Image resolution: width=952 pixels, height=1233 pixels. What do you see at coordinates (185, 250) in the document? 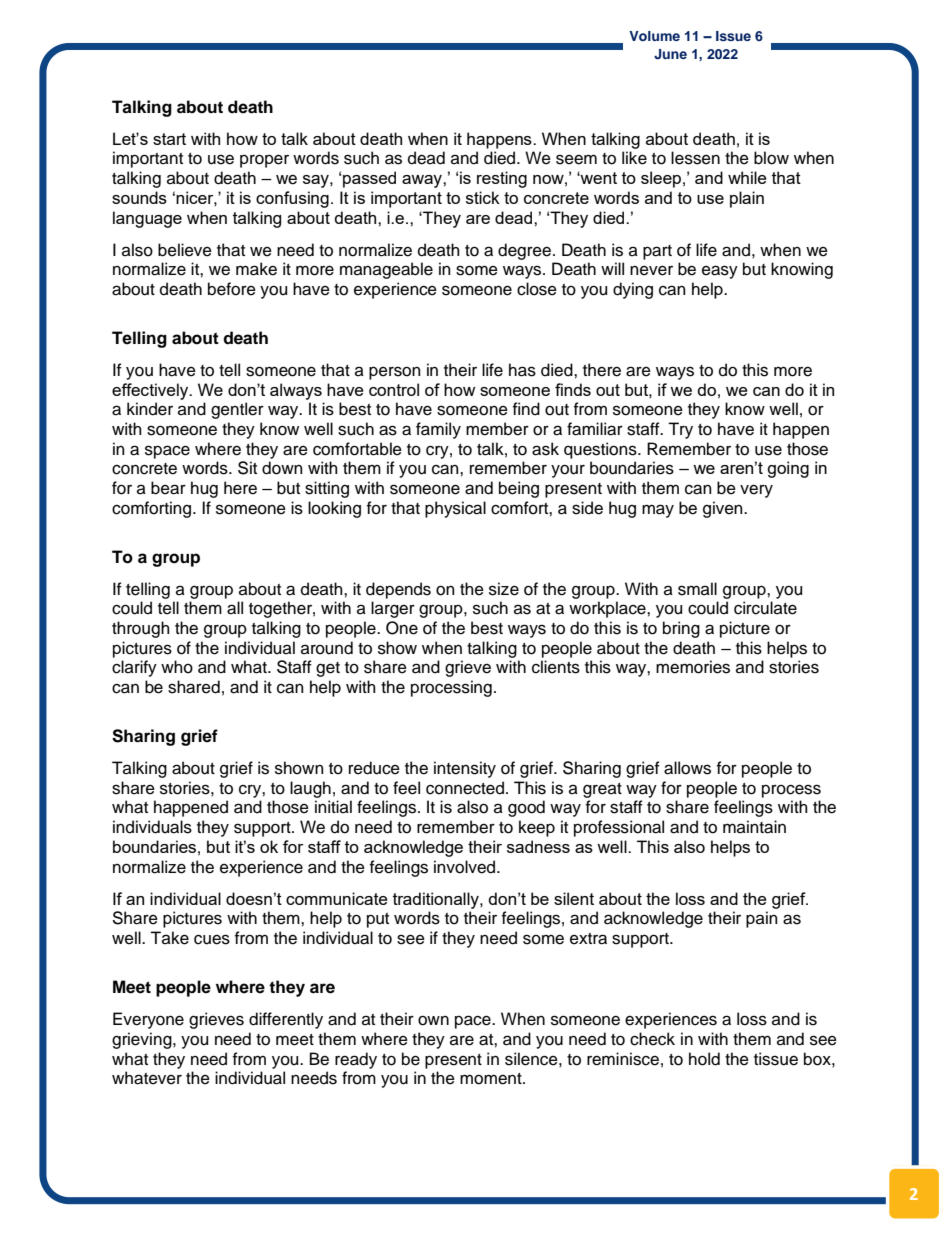
I see `believe` at bounding box center [185, 250].
